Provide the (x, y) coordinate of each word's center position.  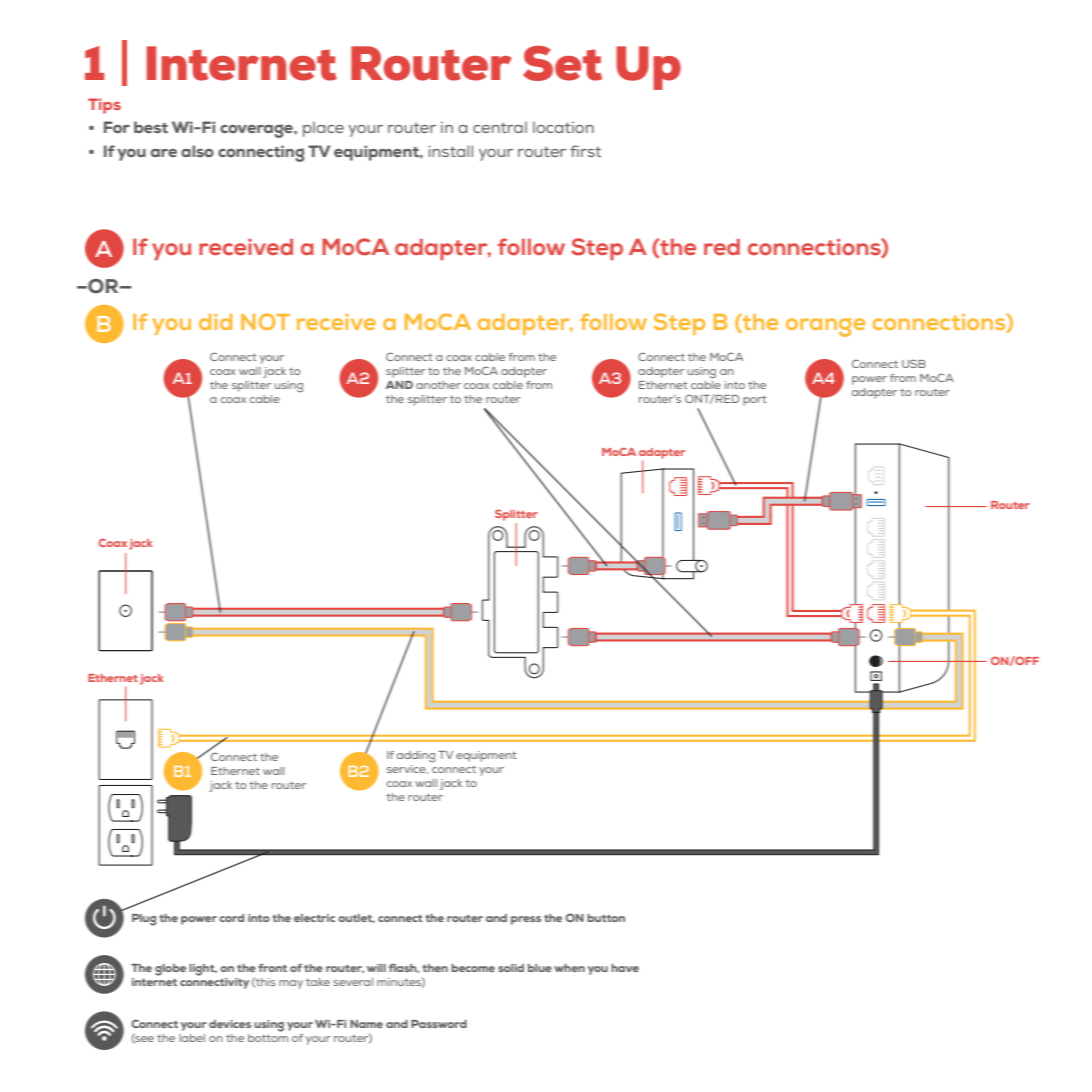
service (407, 769)
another (438, 385)
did (215, 322)
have (625, 968)
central (500, 127)
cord (231, 918)
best (151, 127)
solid (511, 968)
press (526, 920)
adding (416, 757)
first (585, 151)
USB (914, 363)
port (755, 401)
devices (230, 1024)
